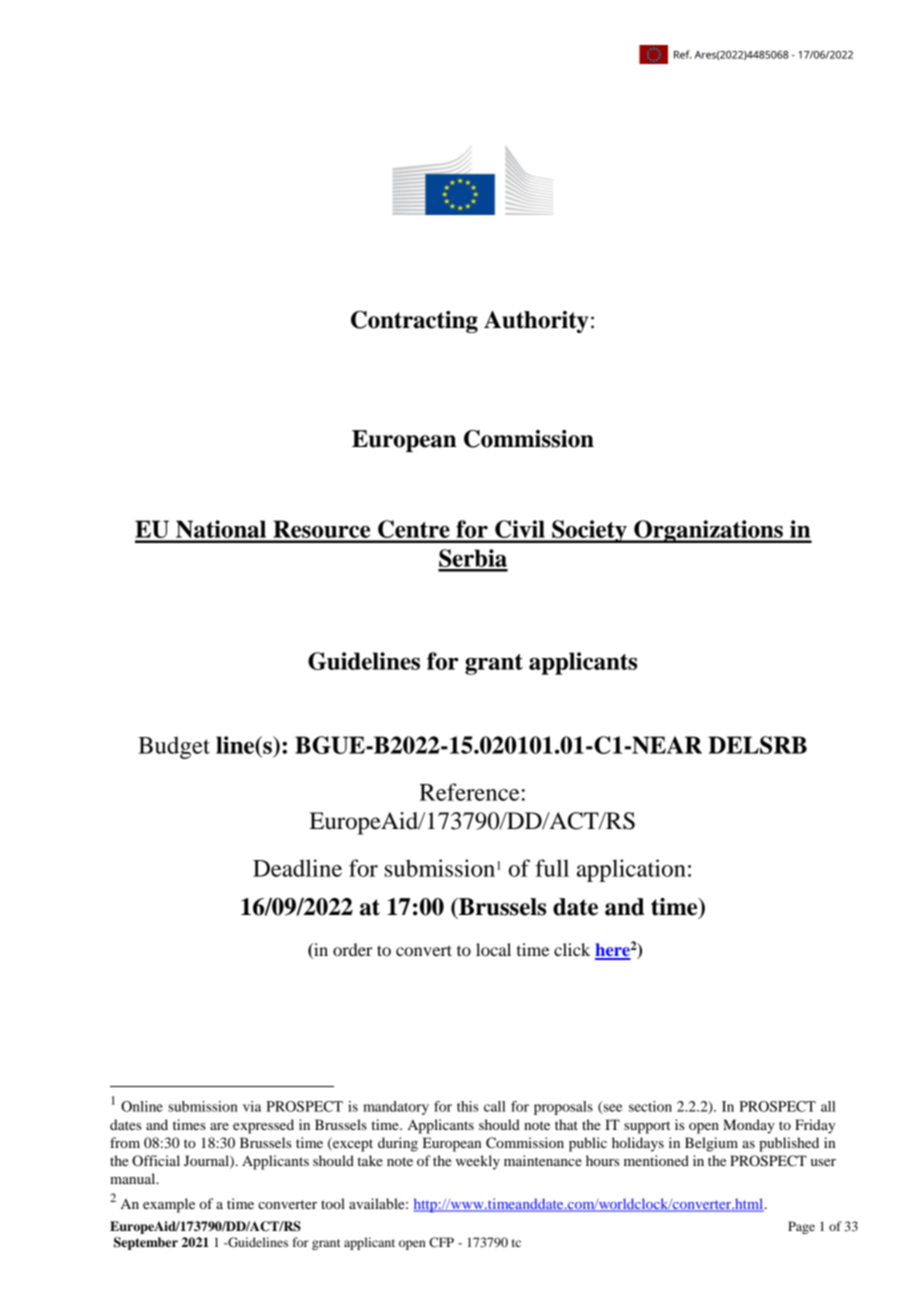 This screenshot has width=924, height=1308. What do you see at coordinates (469, 792) in the screenshot?
I see `Reference` at bounding box center [469, 792].
